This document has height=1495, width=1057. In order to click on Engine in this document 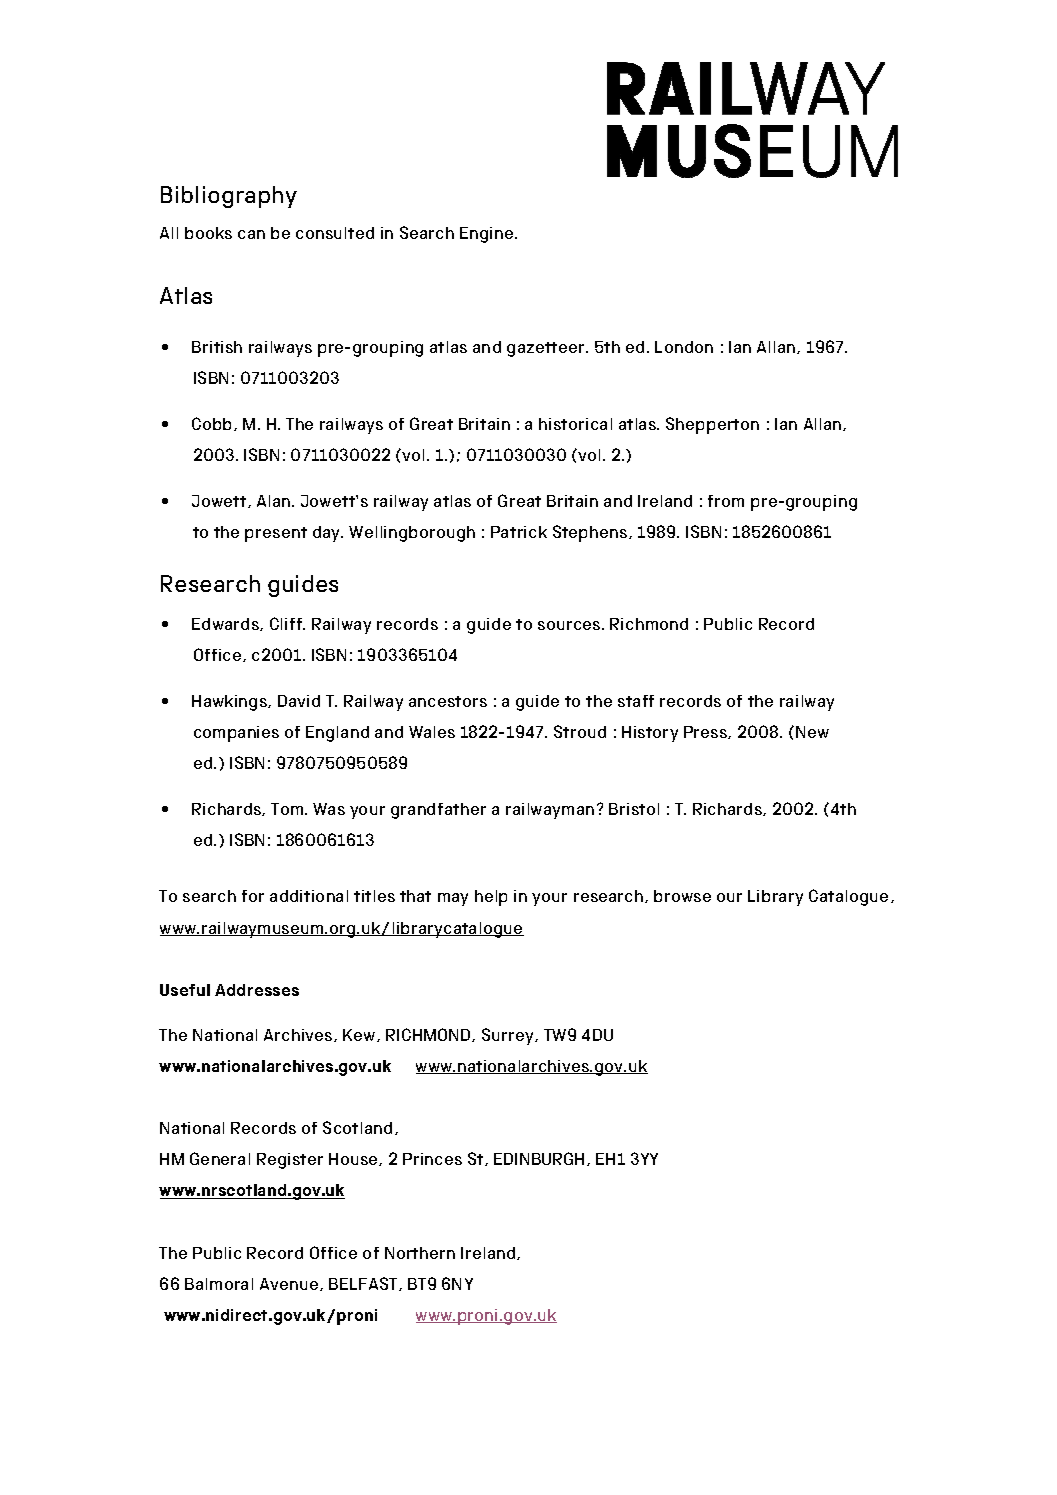, I will do `click(488, 235)`.
